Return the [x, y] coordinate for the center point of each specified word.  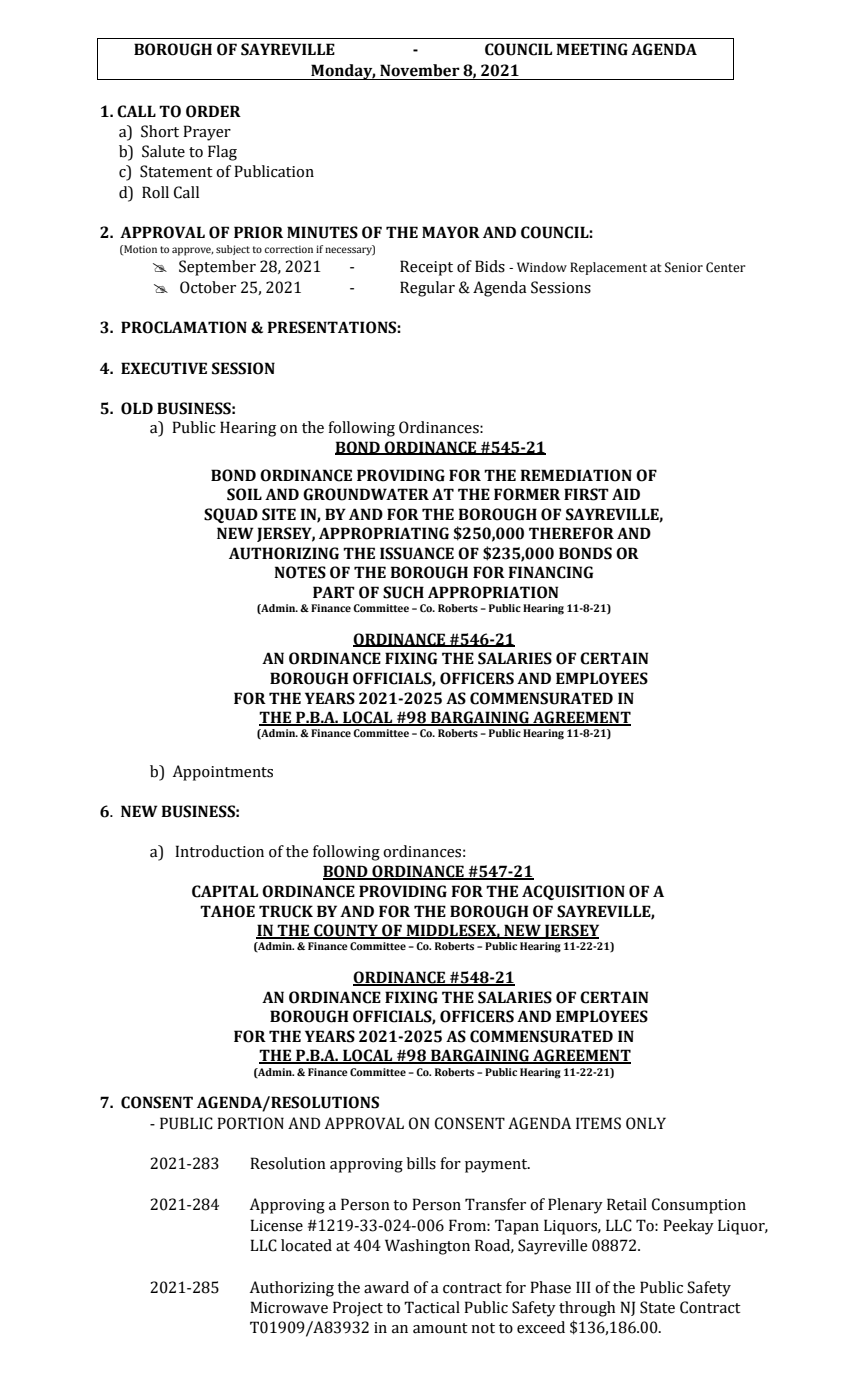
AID [626, 494]
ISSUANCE [417, 553]
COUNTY [346, 931]
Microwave [289, 1307]
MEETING [592, 49]
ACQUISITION [573, 892]
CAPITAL [225, 891]
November [420, 70]
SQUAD [231, 515]
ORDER [213, 111]
